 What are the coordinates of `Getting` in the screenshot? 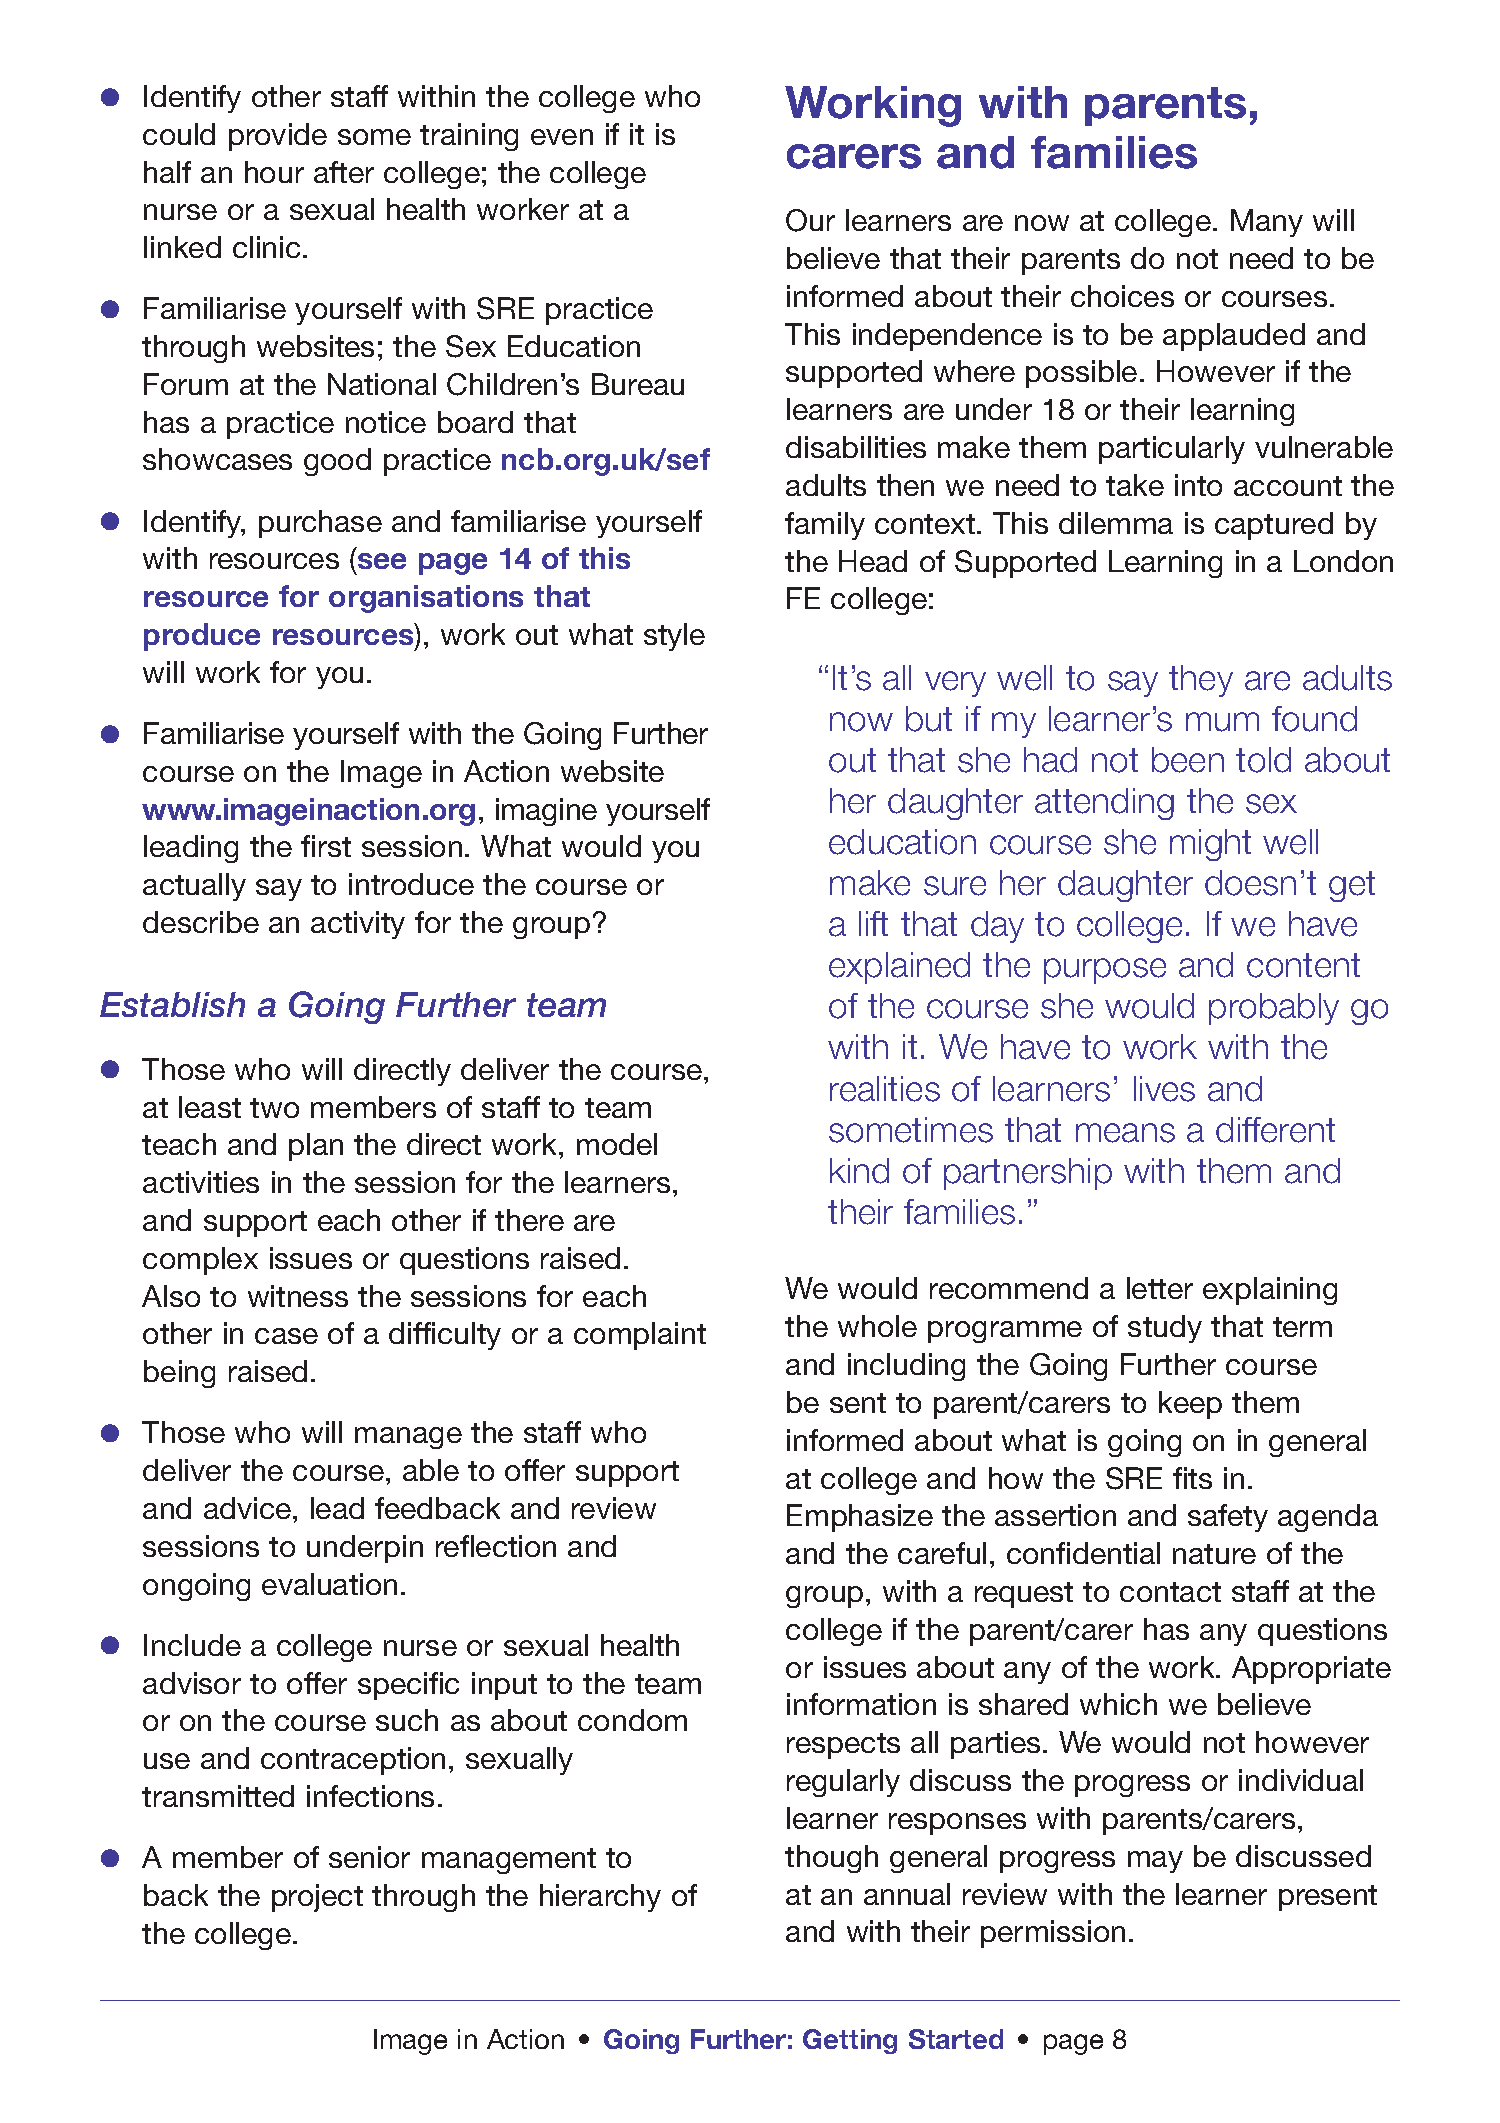 It's located at (850, 2041).
